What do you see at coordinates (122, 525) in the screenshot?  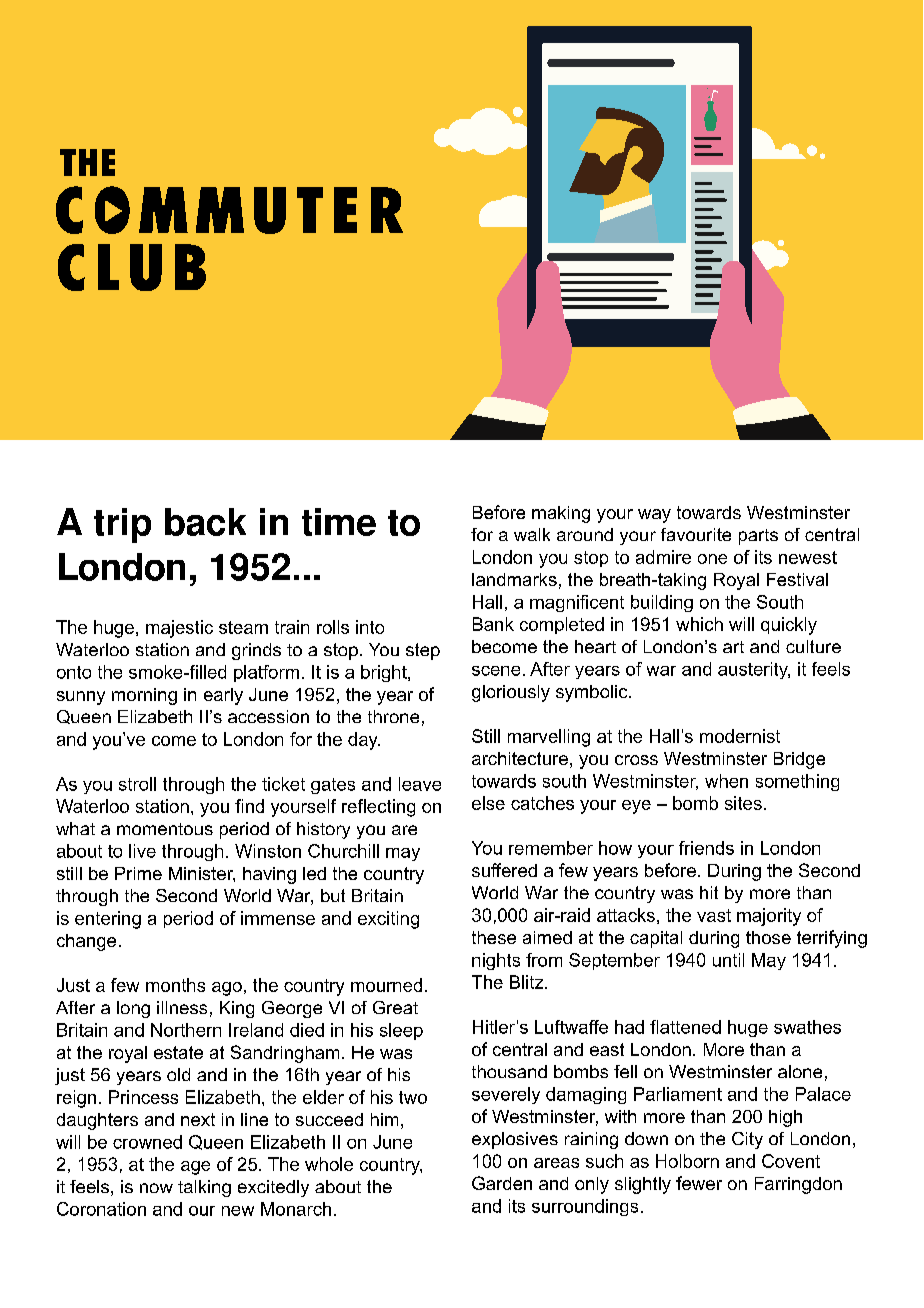 I see `trip` at bounding box center [122, 525].
